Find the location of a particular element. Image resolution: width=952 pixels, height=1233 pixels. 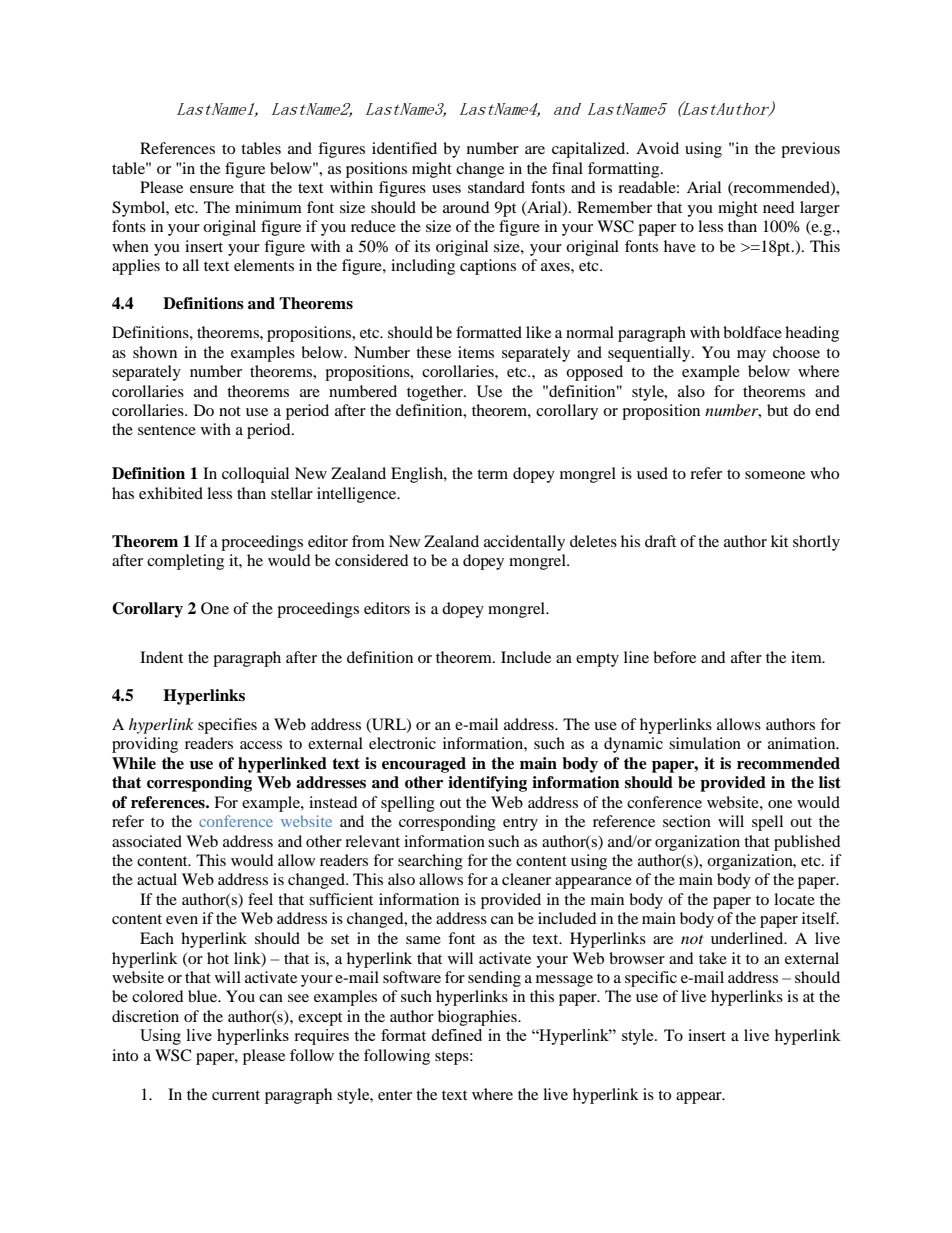

entry is located at coordinates (520, 824).
